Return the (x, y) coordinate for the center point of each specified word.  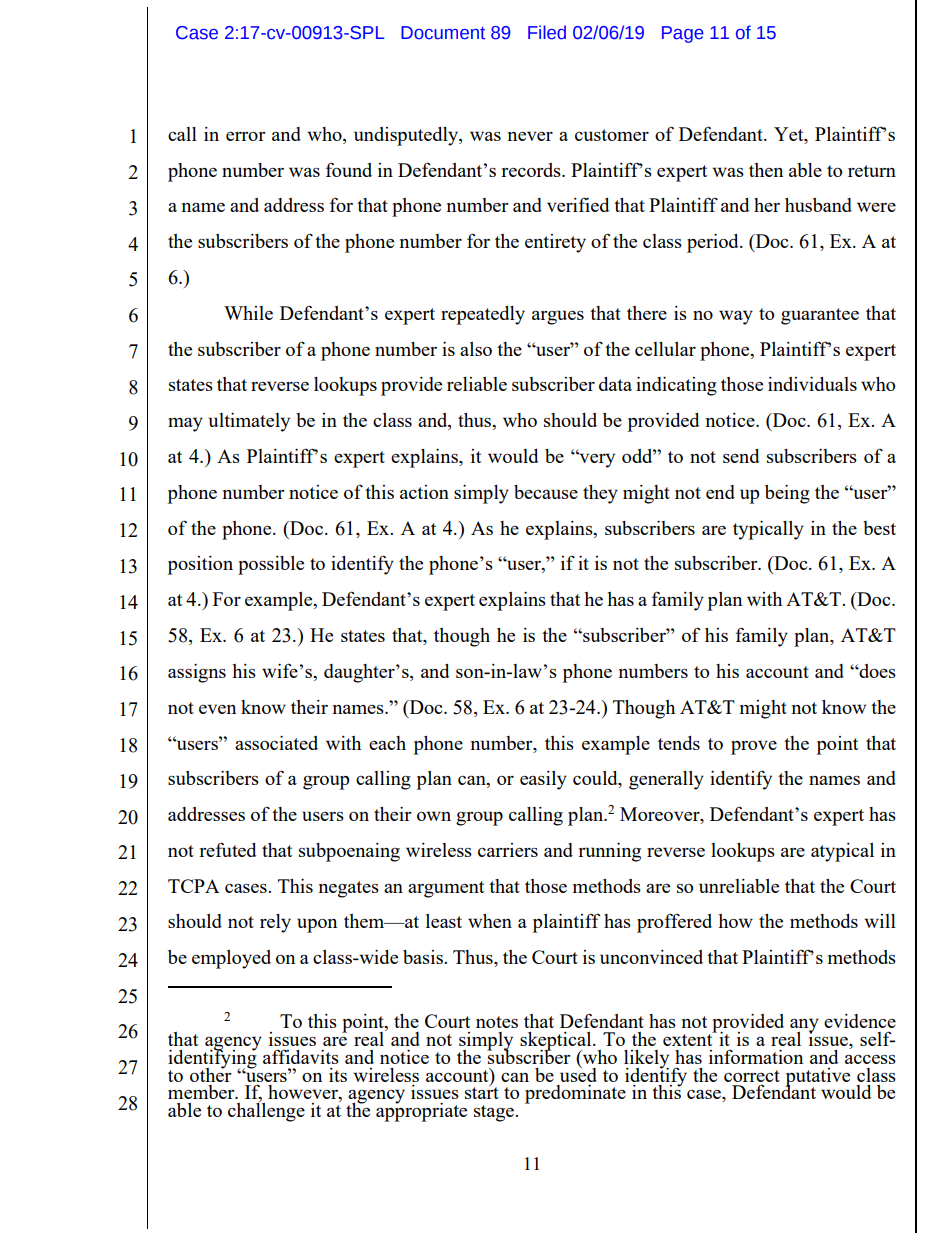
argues (558, 317)
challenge (266, 1111)
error (245, 136)
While (248, 313)
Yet (790, 134)
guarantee (820, 316)
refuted (227, 849)
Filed (547, 32)
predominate (575, 1094)
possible (271, 565)
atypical (842, 852)
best (879, 528)
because (546, 492)
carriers (508, 850)
